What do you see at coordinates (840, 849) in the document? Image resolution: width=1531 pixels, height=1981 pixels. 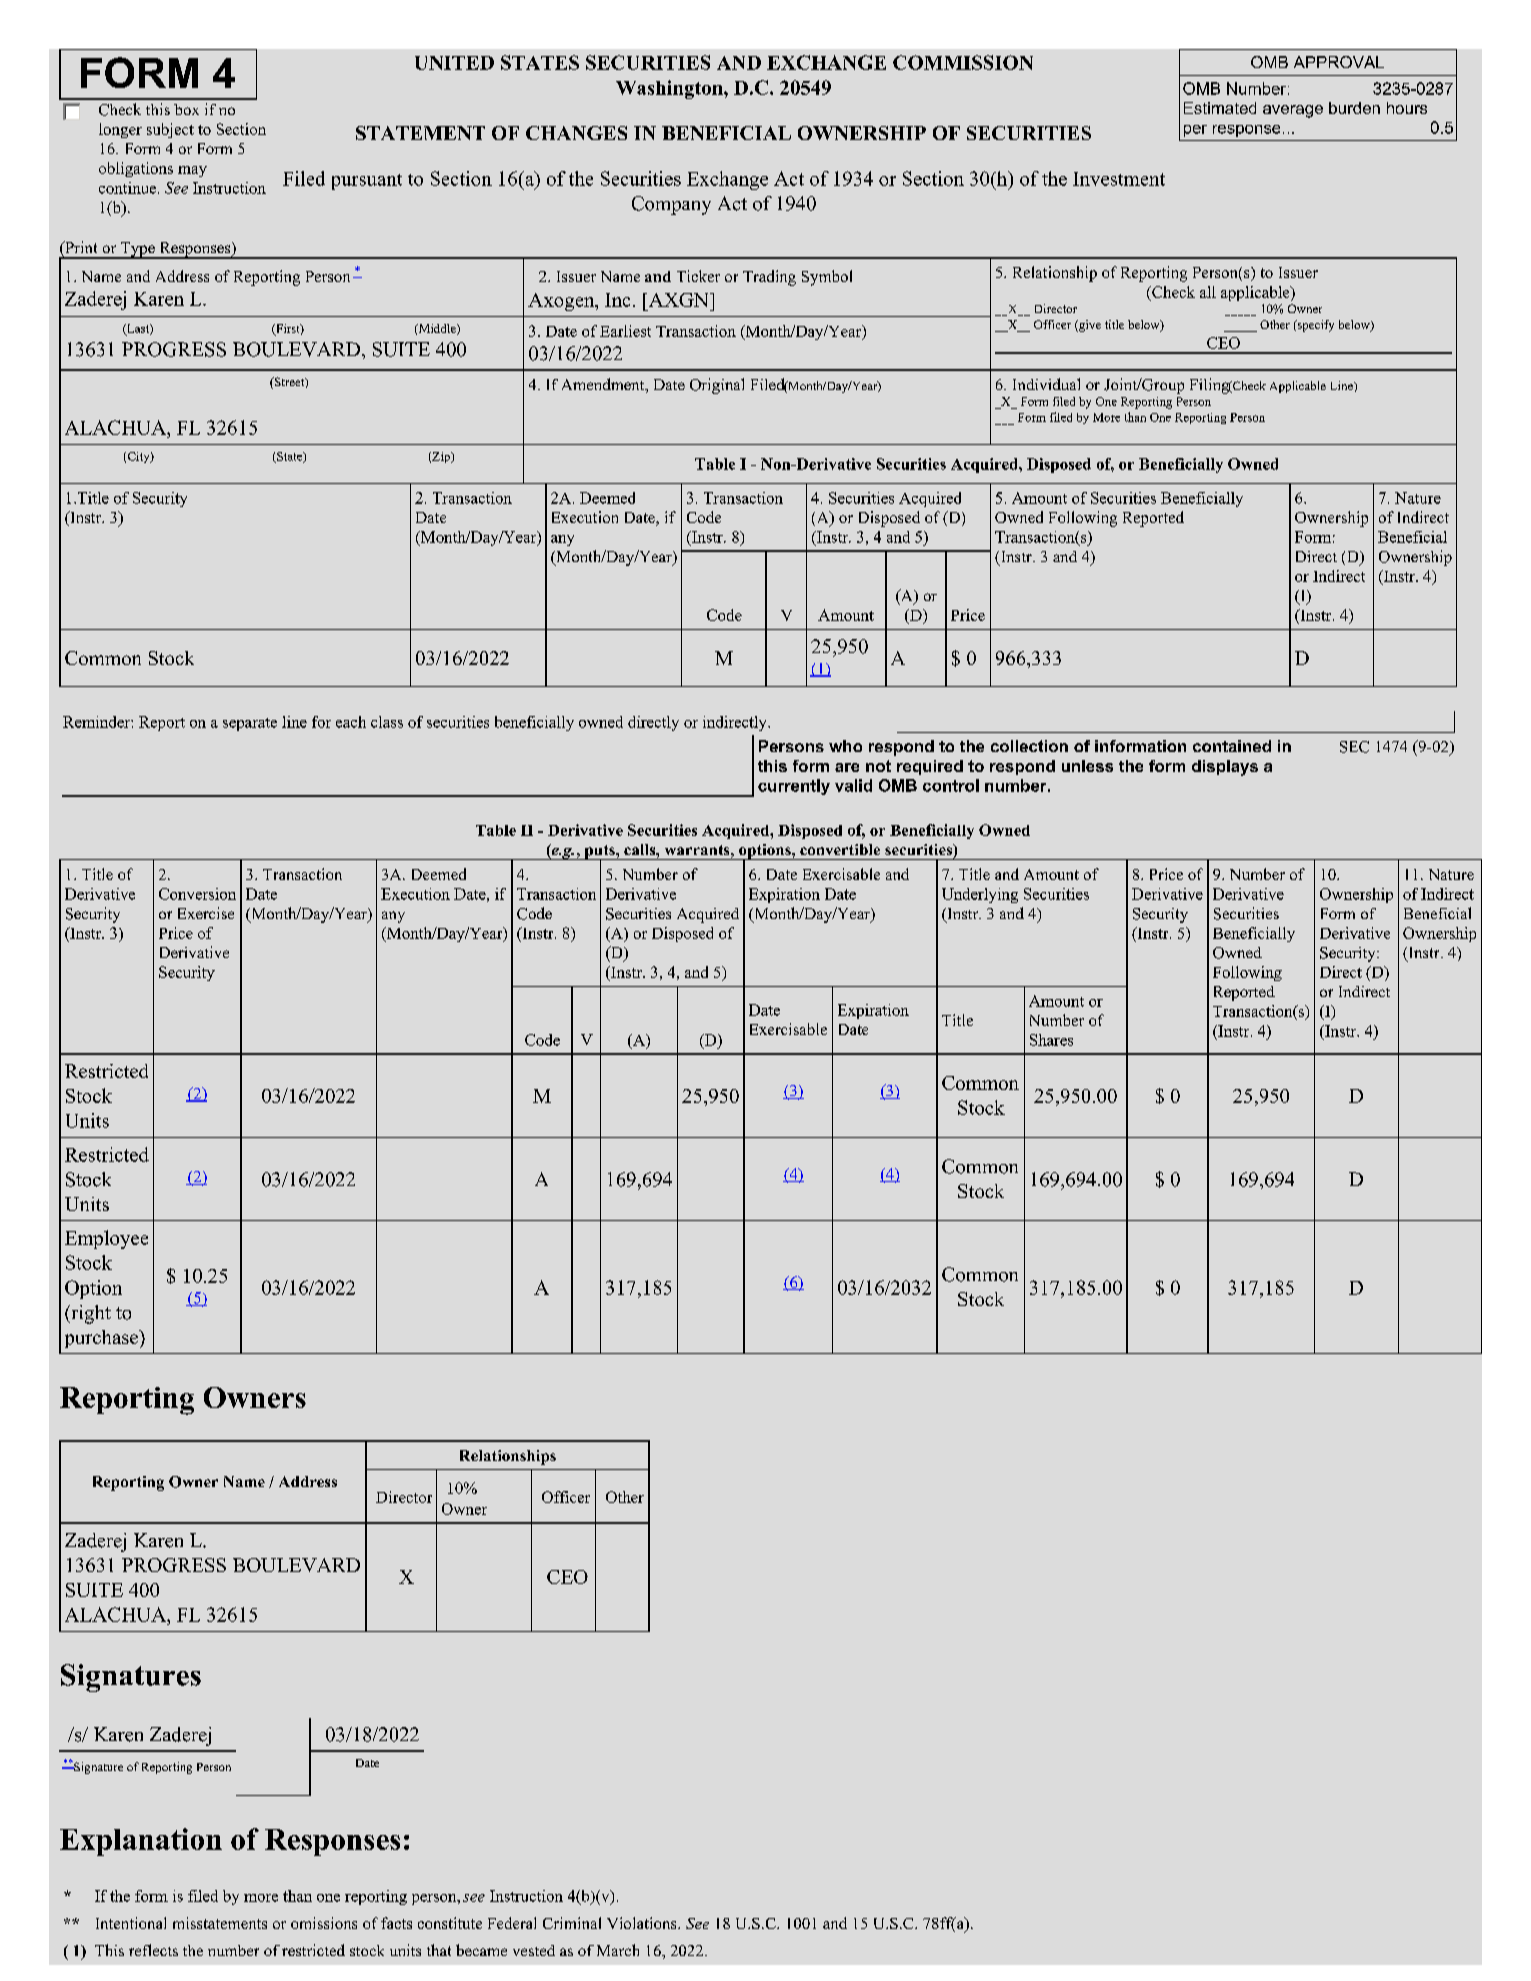 I see `convertible` at bounding box center [840, 849].
